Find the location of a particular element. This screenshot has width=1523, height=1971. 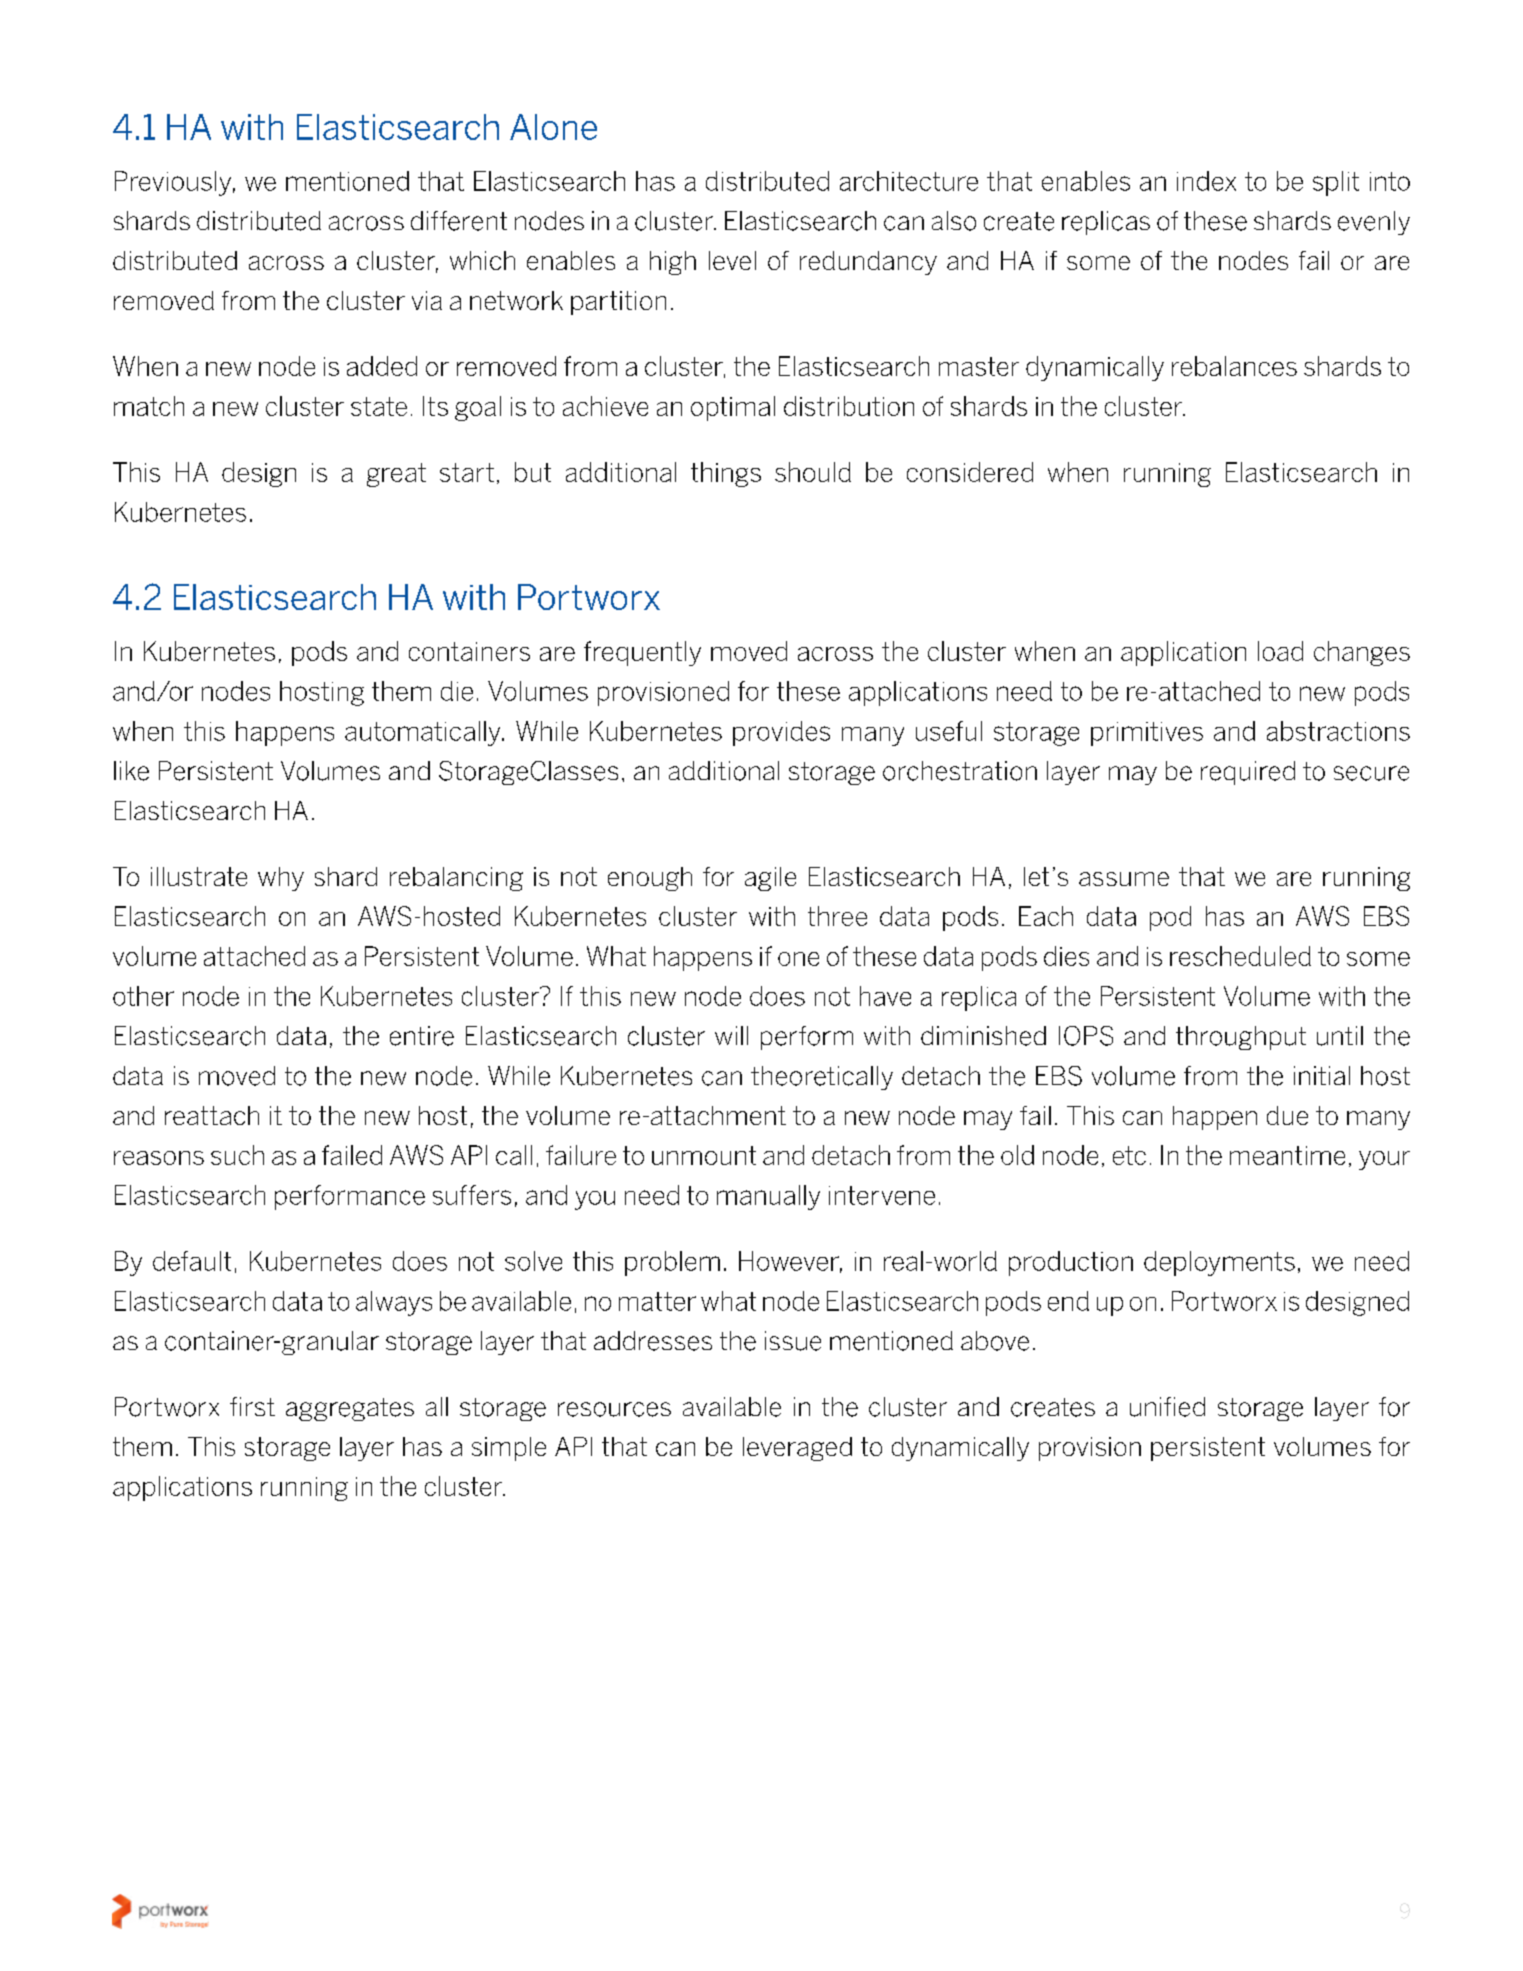

leveraged is located at coordinates (797, 1449).
